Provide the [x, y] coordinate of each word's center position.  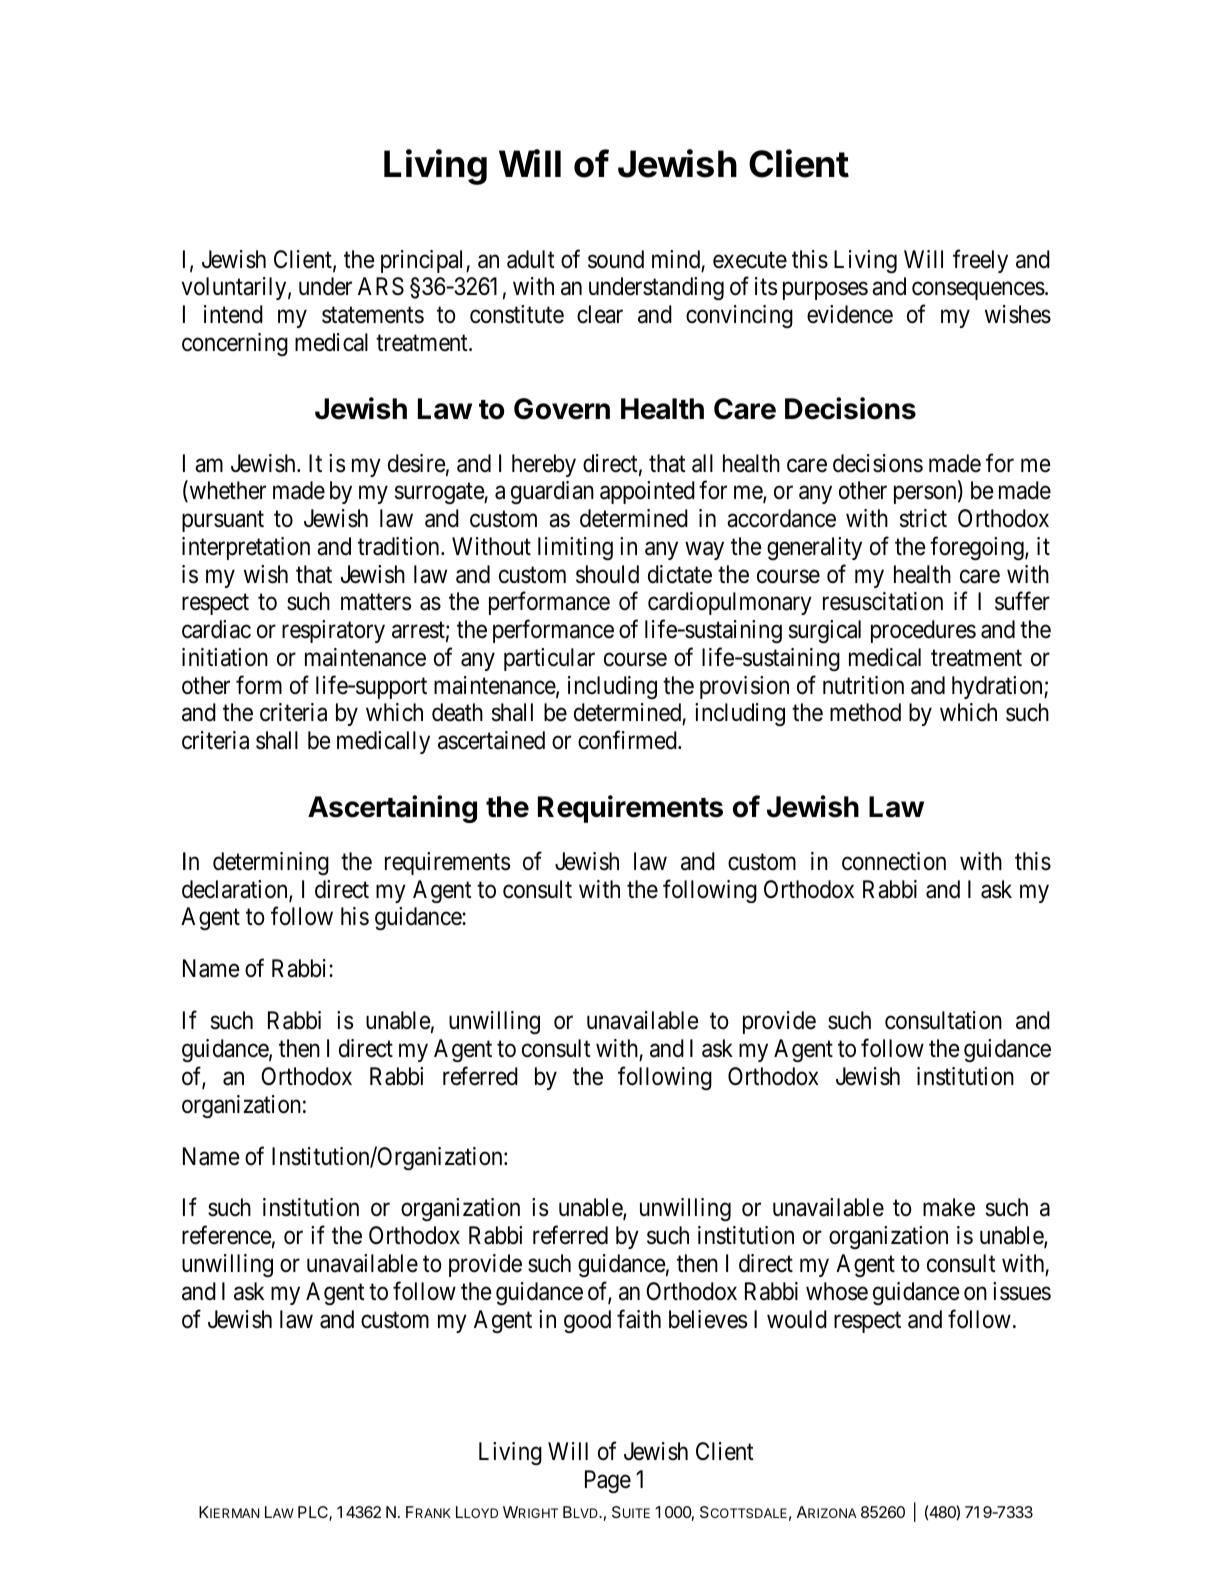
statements [373, 315]
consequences [978, 291]
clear [600, 314]
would [797, 1319]
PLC [314, 1513]
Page [608, 1481]
